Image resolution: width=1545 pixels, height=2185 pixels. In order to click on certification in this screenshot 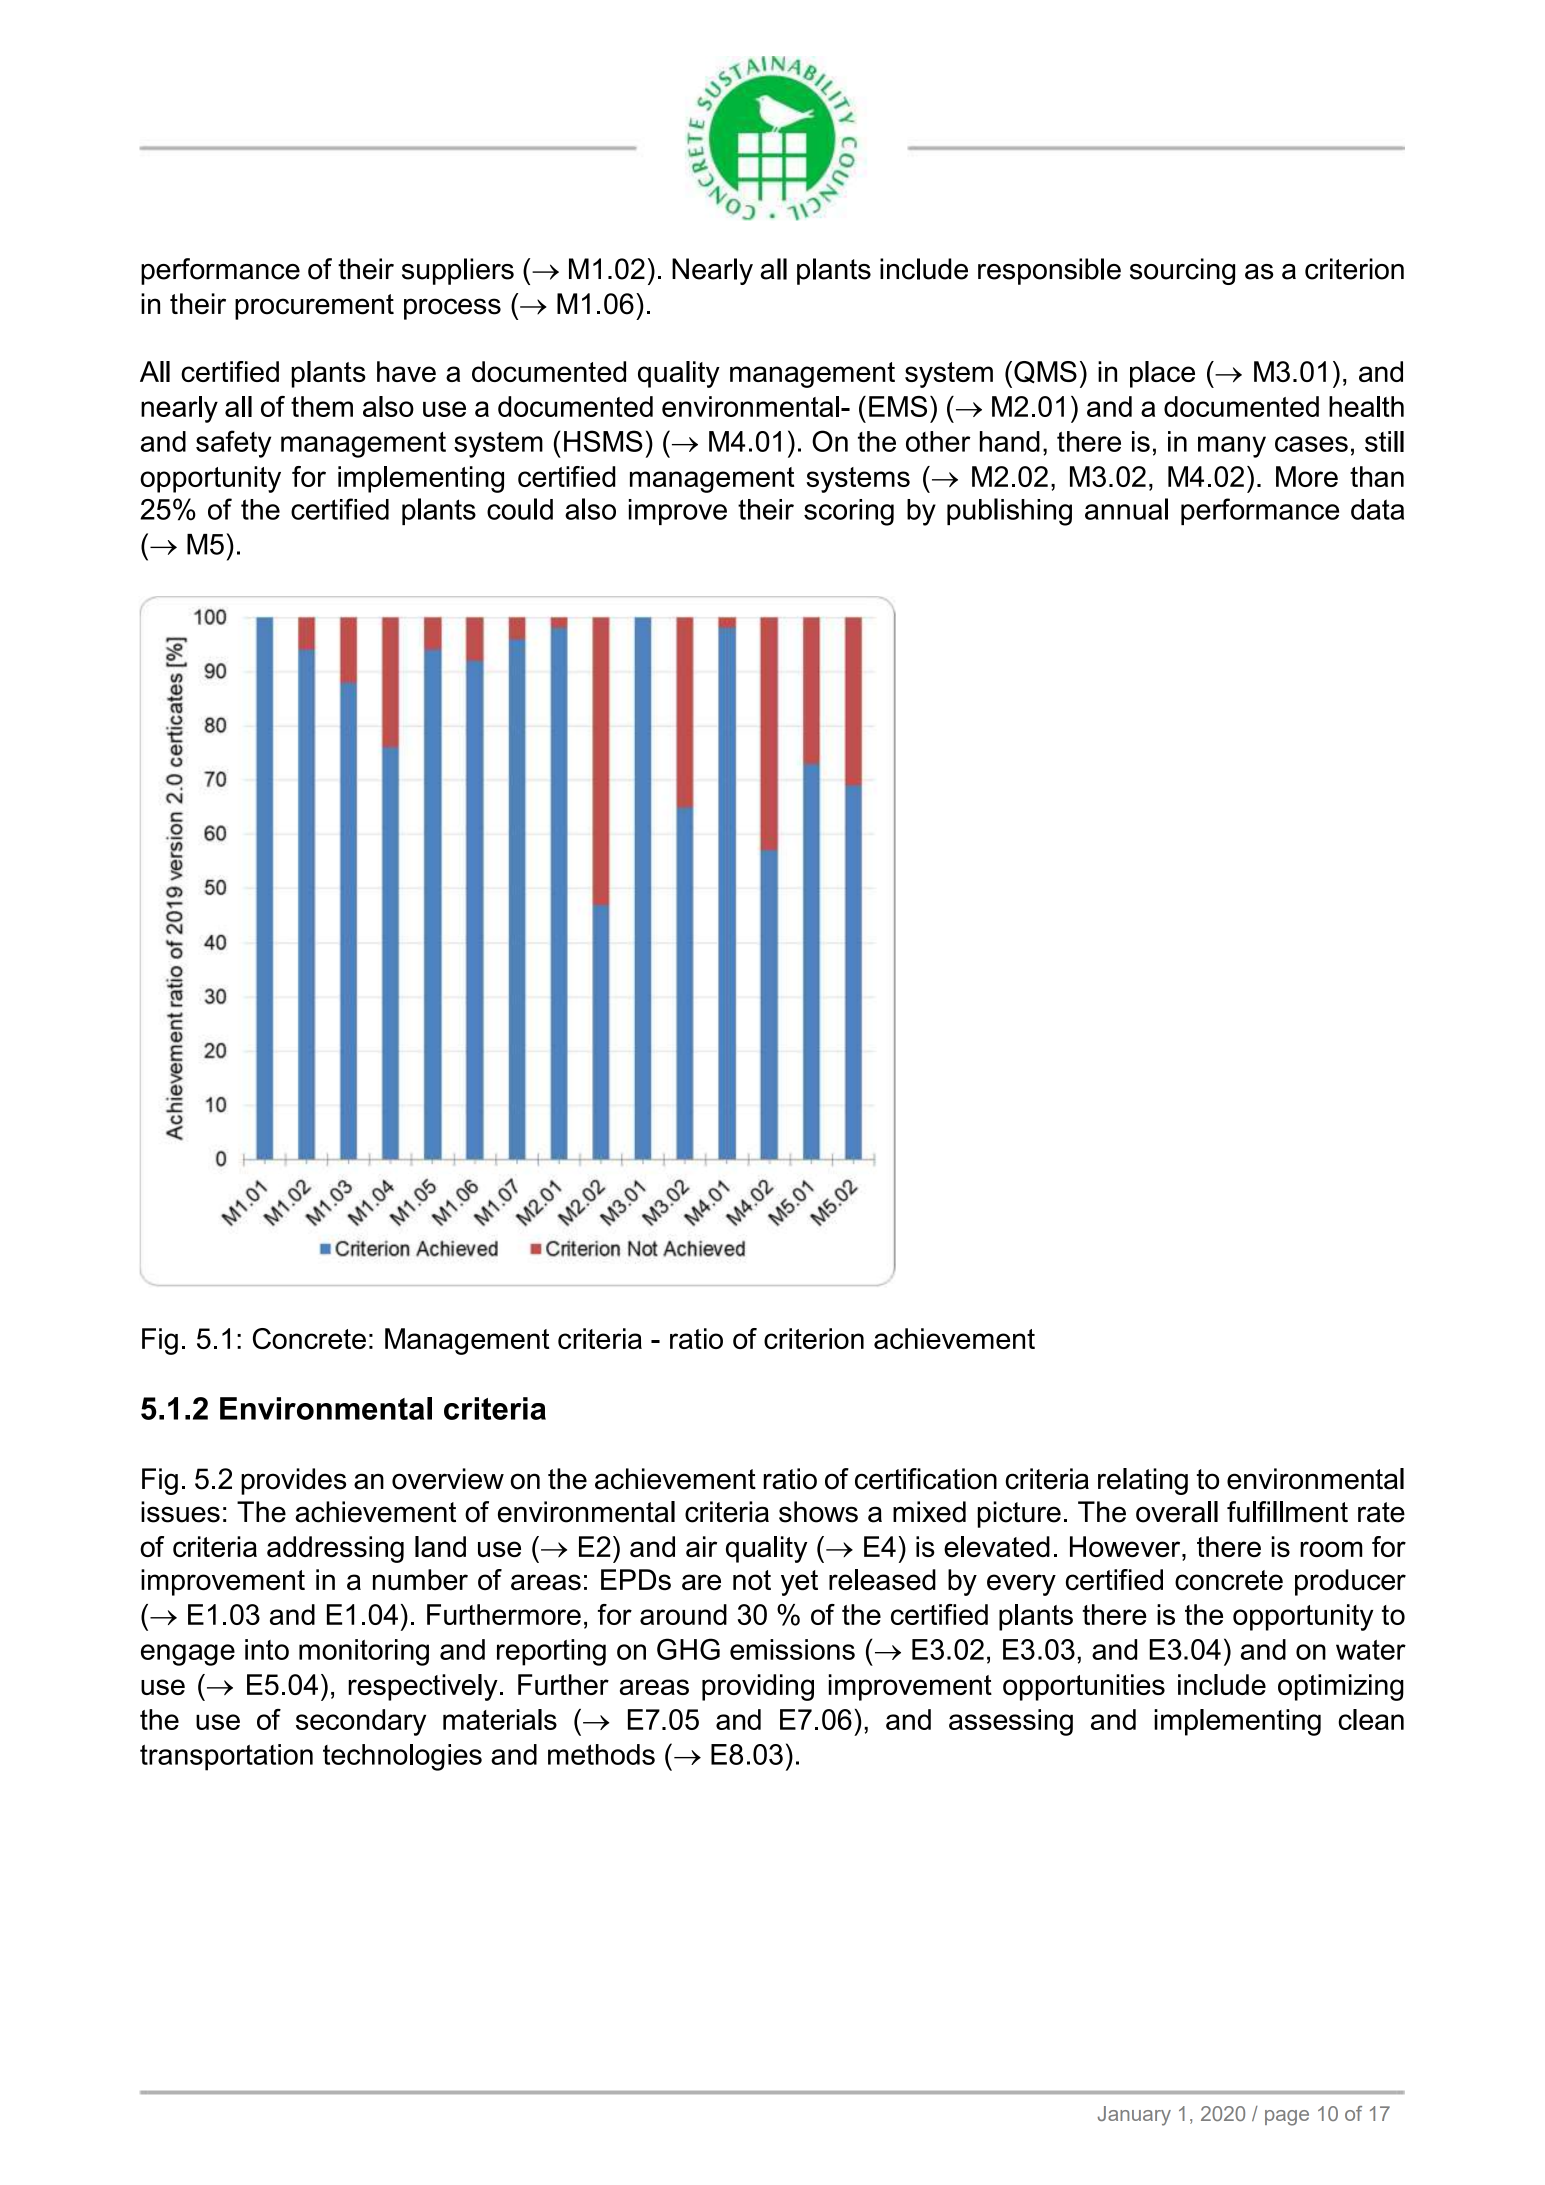, I will do `click(926, 1479)`.
